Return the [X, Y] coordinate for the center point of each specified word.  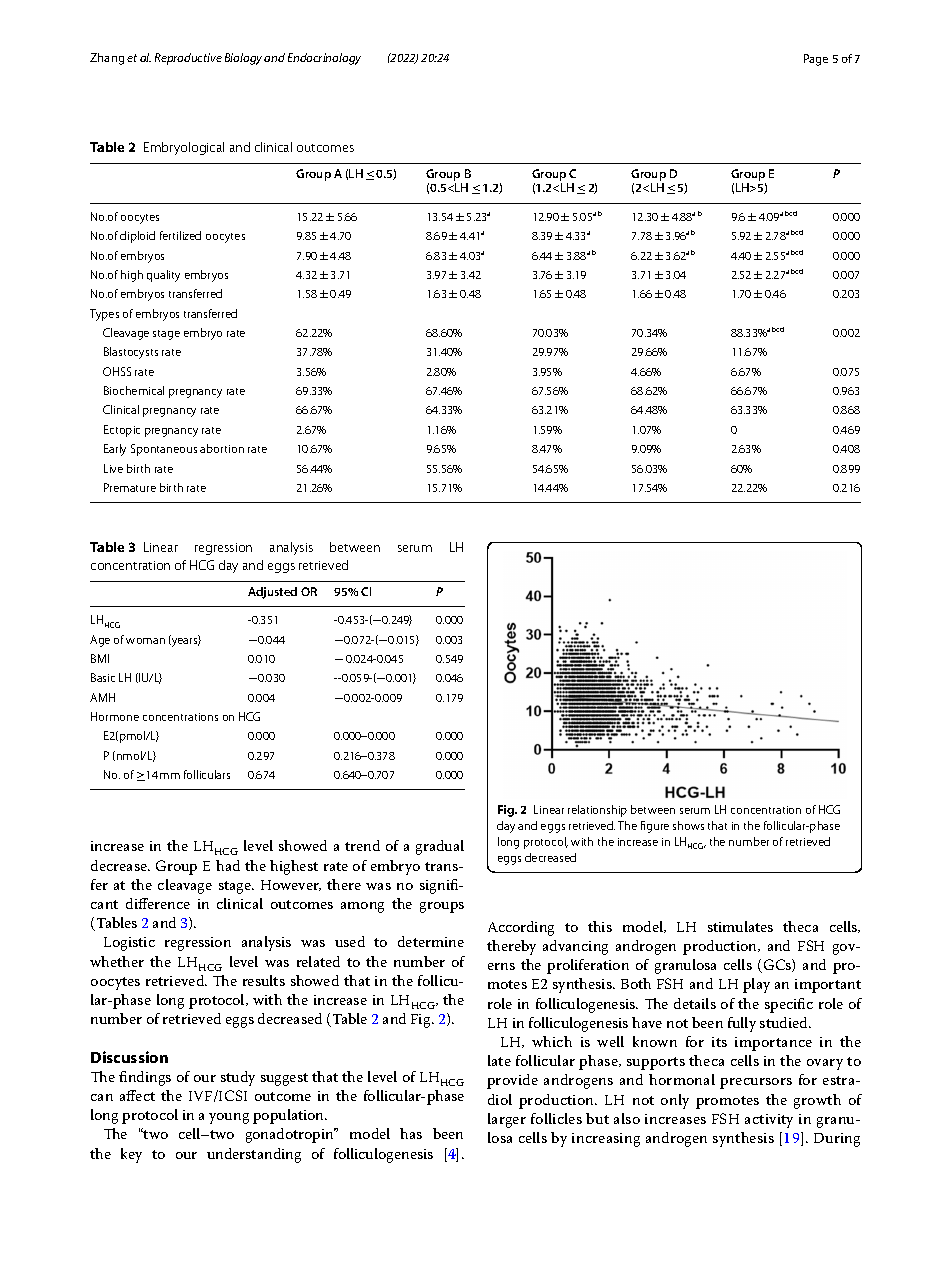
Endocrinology [324, 59]
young [229, 1118]
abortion [222, 448]
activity [769, 1121]
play [756, 985]
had [228, 865]
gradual [440, 847]
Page [816, 60]
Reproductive [188, 59]
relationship [597, 811]
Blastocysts [131, 353]
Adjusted [272, 593]
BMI [100, 658]
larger [507, 1120]
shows [688, 825]
